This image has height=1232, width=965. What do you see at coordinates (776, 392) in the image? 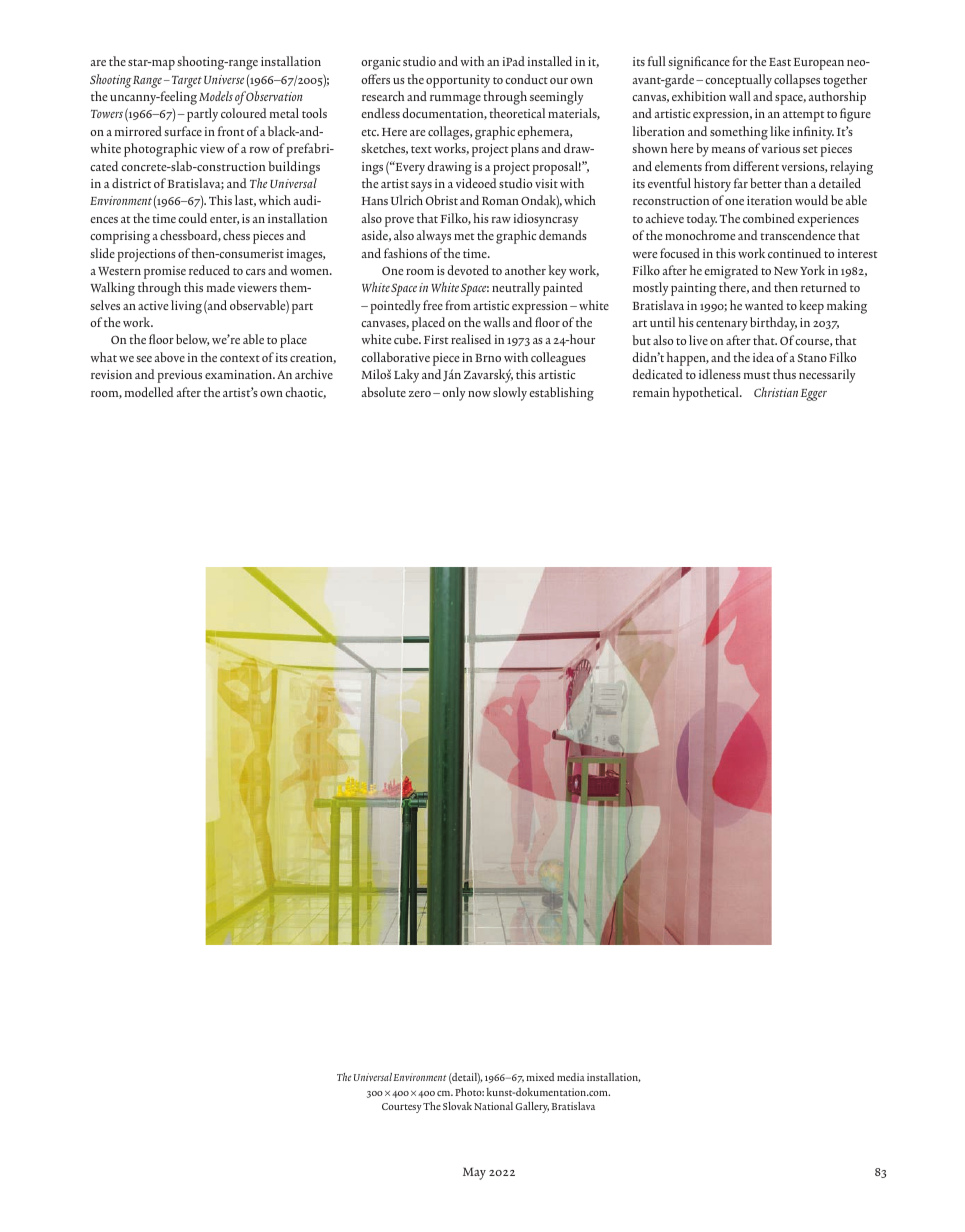
I see `Christian` at bounding box center [776, 392].
